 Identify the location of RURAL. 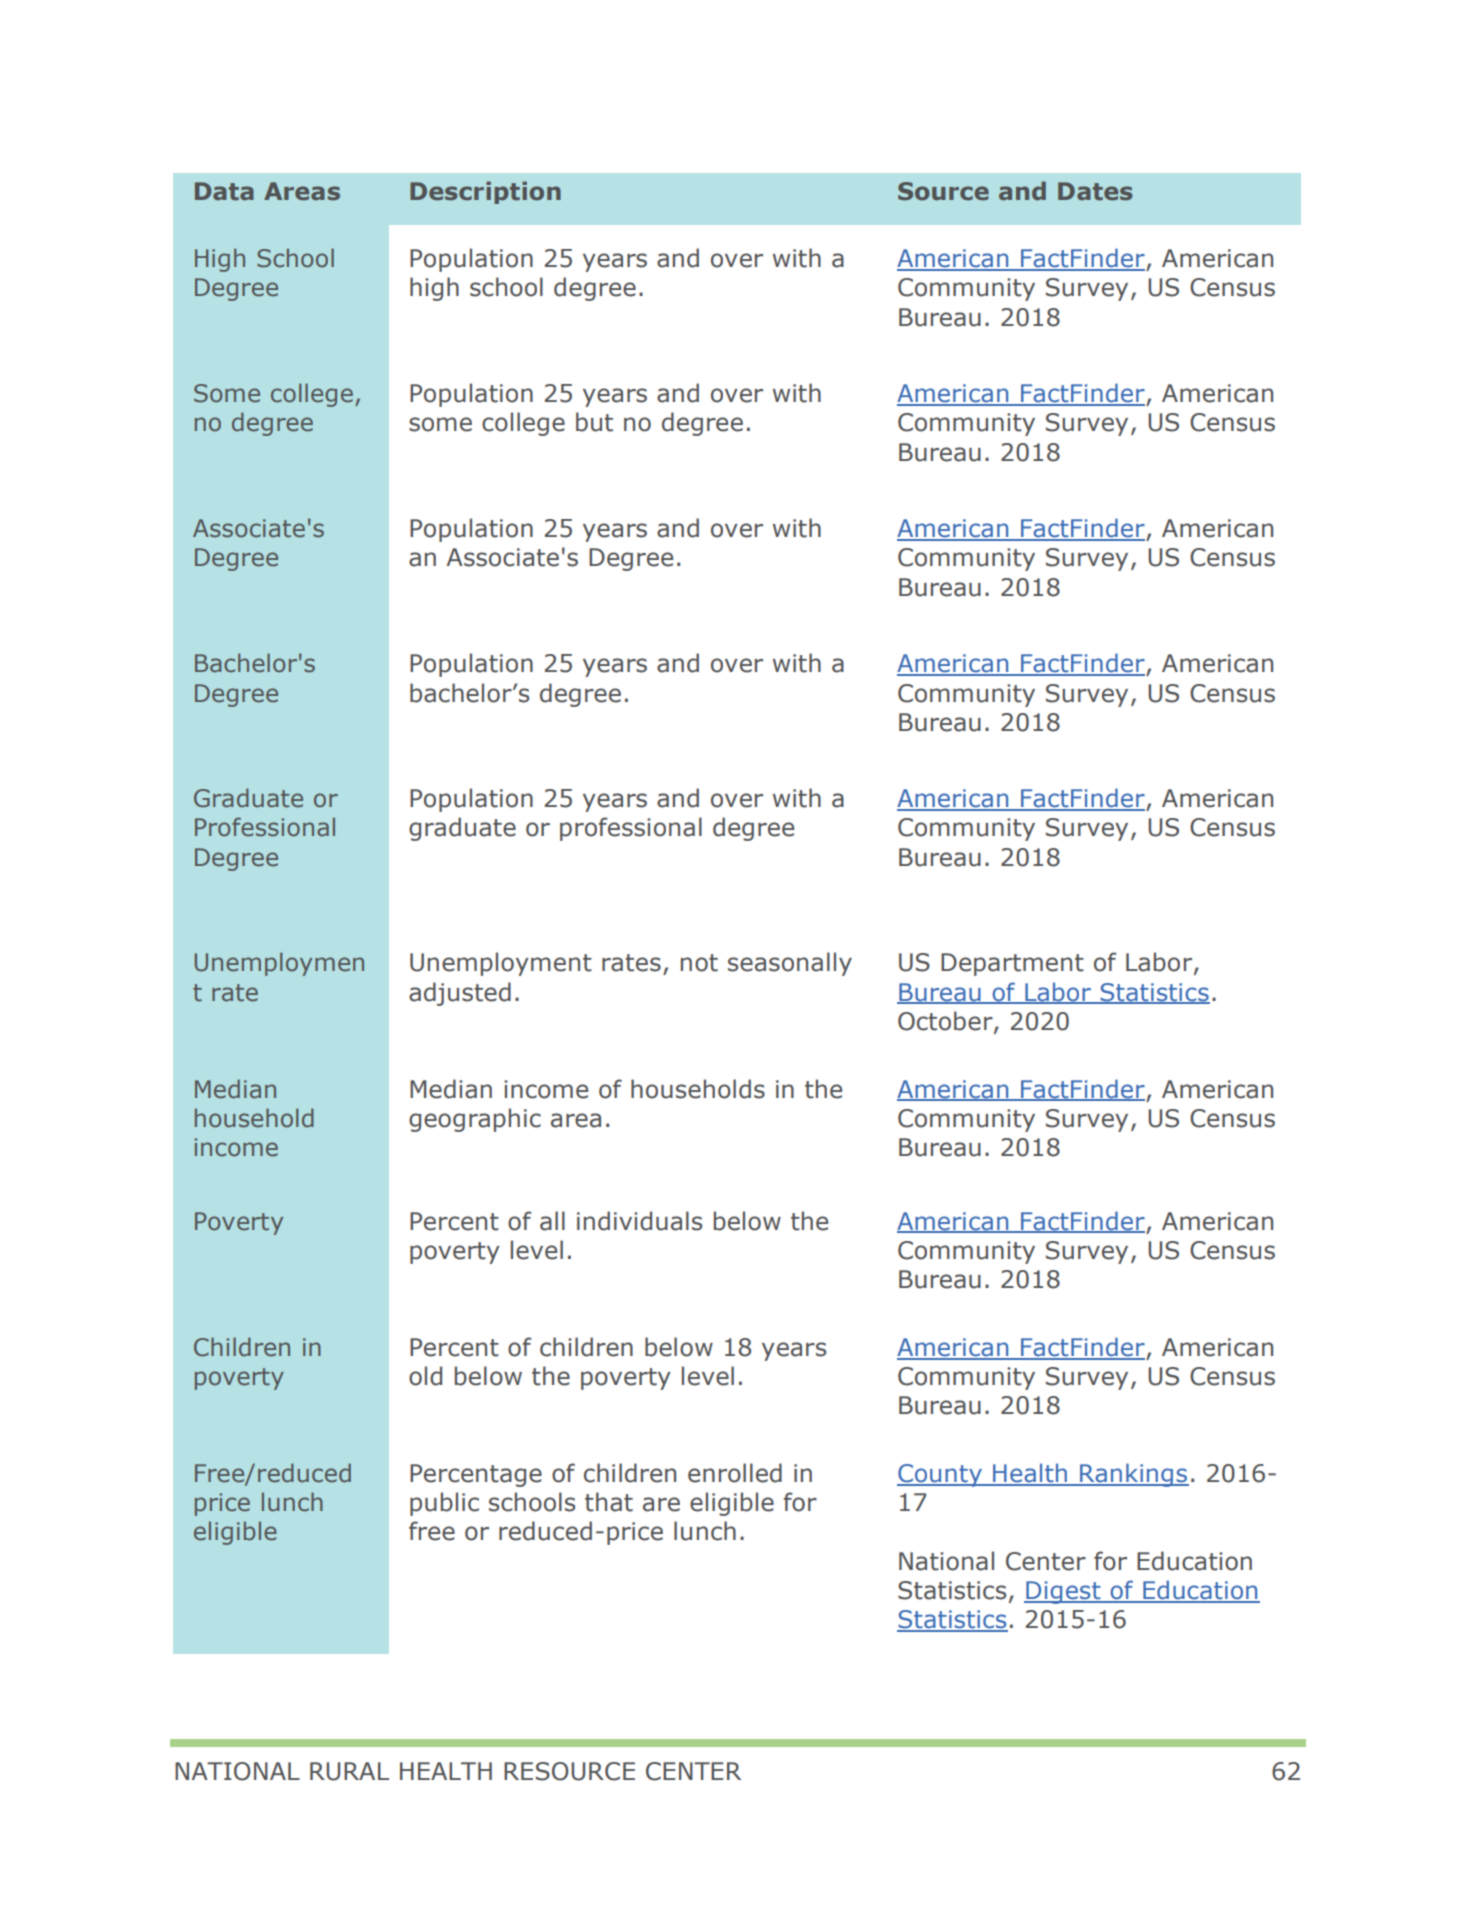
(349, 1771).
